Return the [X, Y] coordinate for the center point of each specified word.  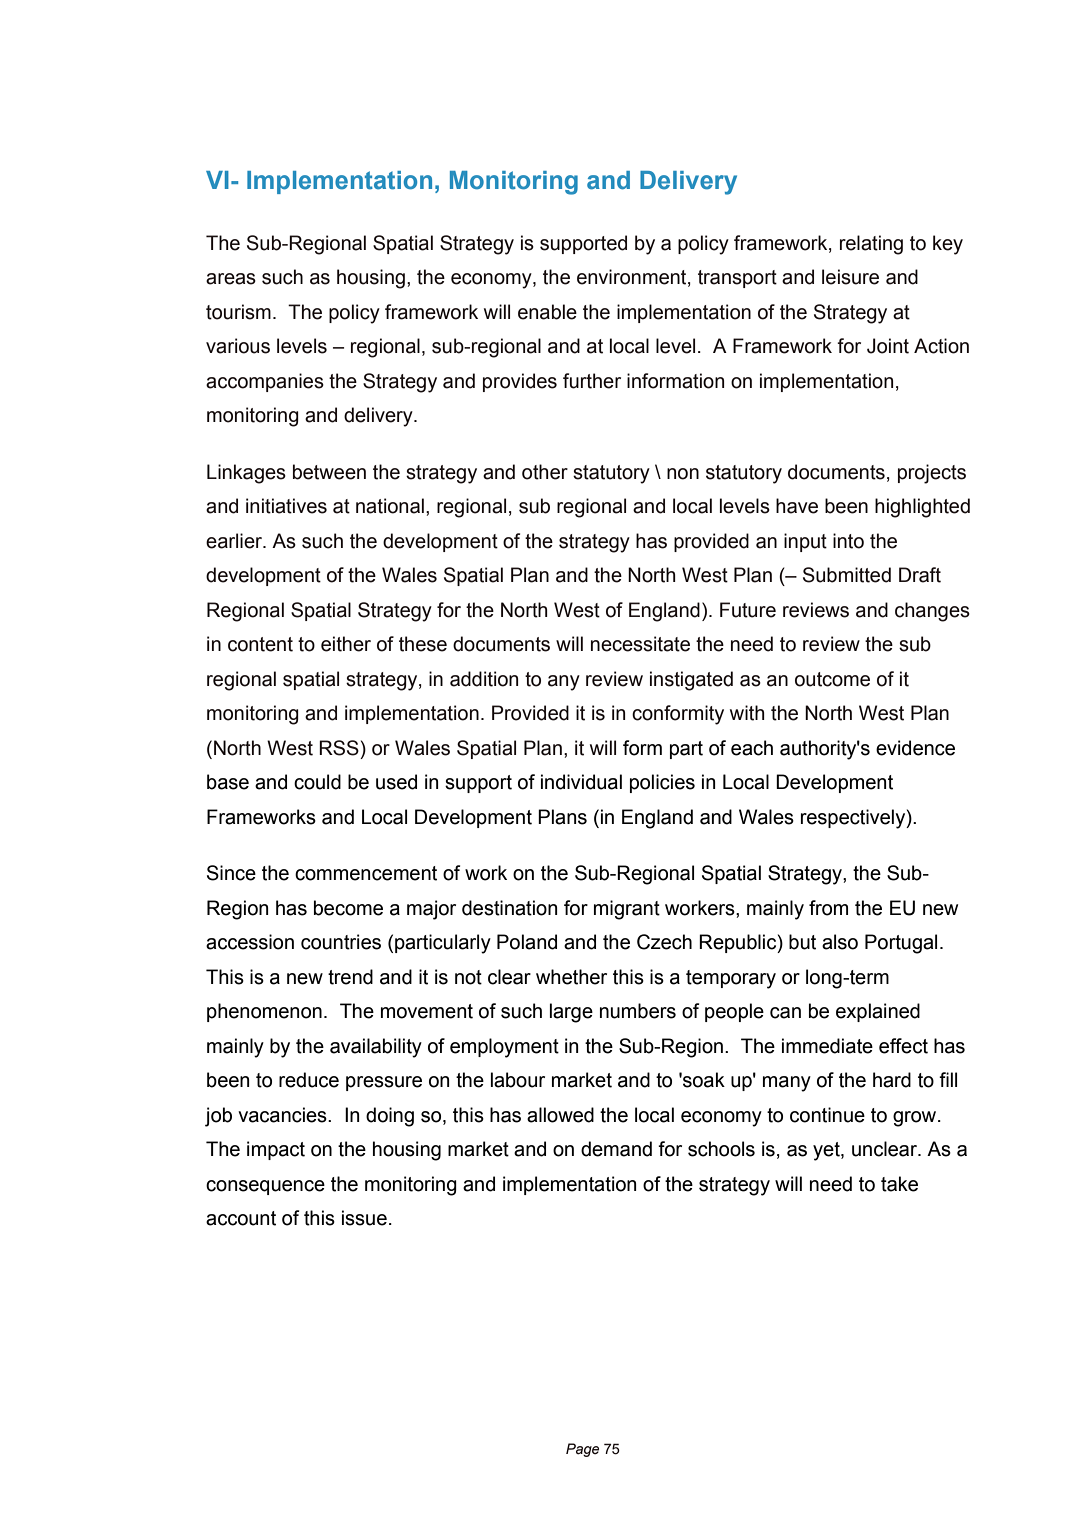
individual [581, 782]
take [899, 1184]
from [828, 908]
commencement [366, 873]
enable [547, 312]
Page [582, 1450]
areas [231, 279]
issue [364, 1218]
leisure [850, 277]
